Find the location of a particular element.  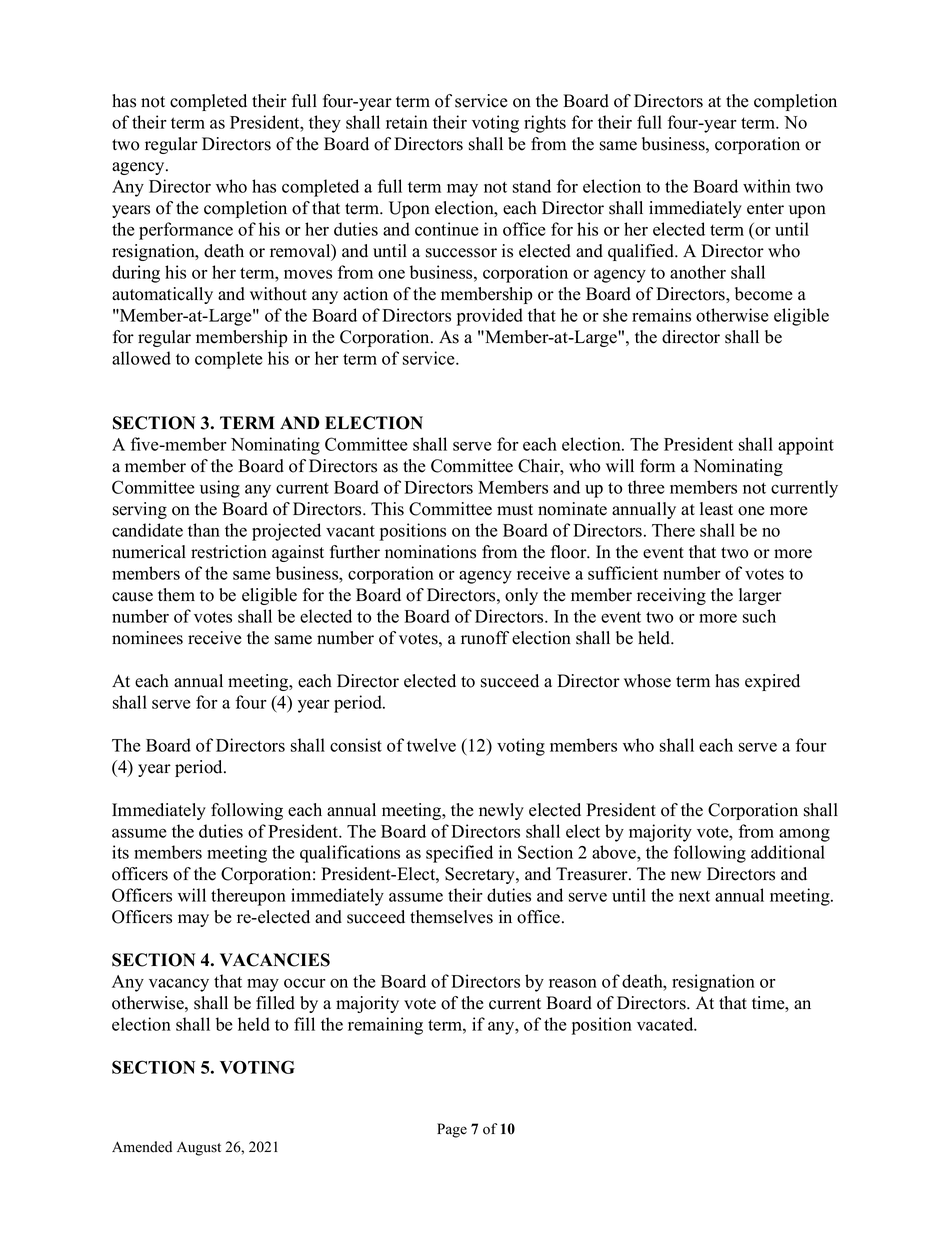

they is located at coordinates (325, 124).
